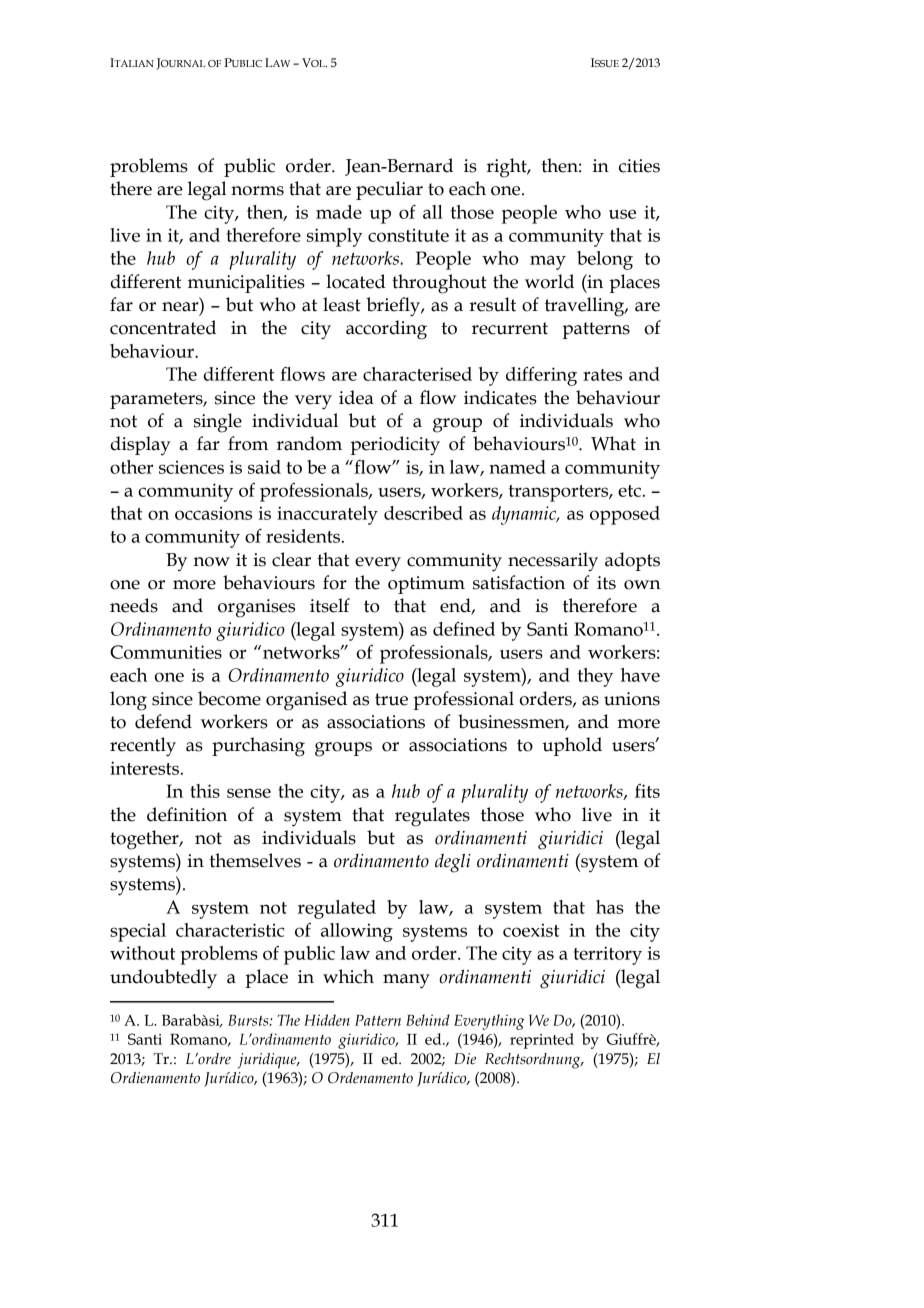  I want to click on cities, so click(639, 166).
